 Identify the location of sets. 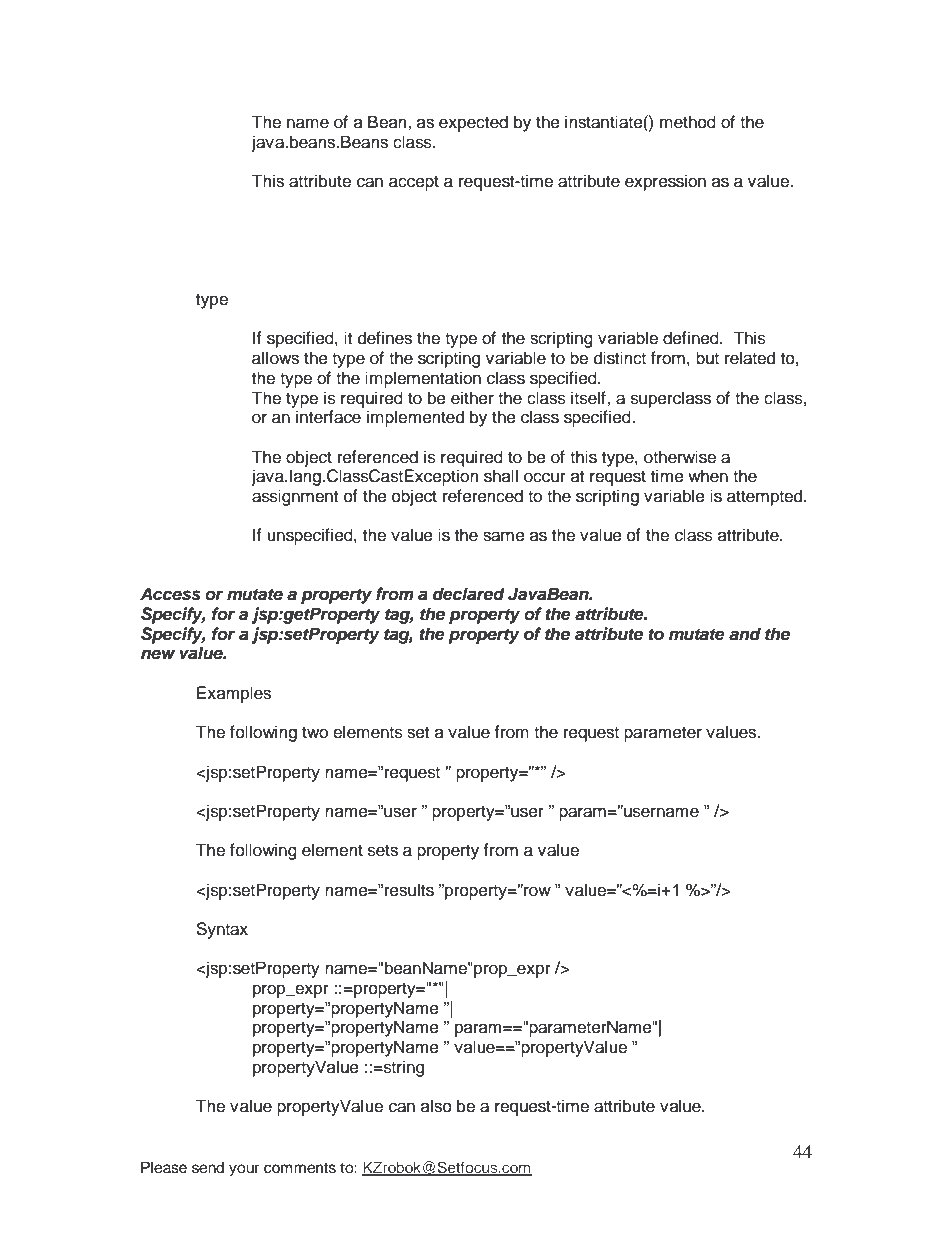
(383, 851).
